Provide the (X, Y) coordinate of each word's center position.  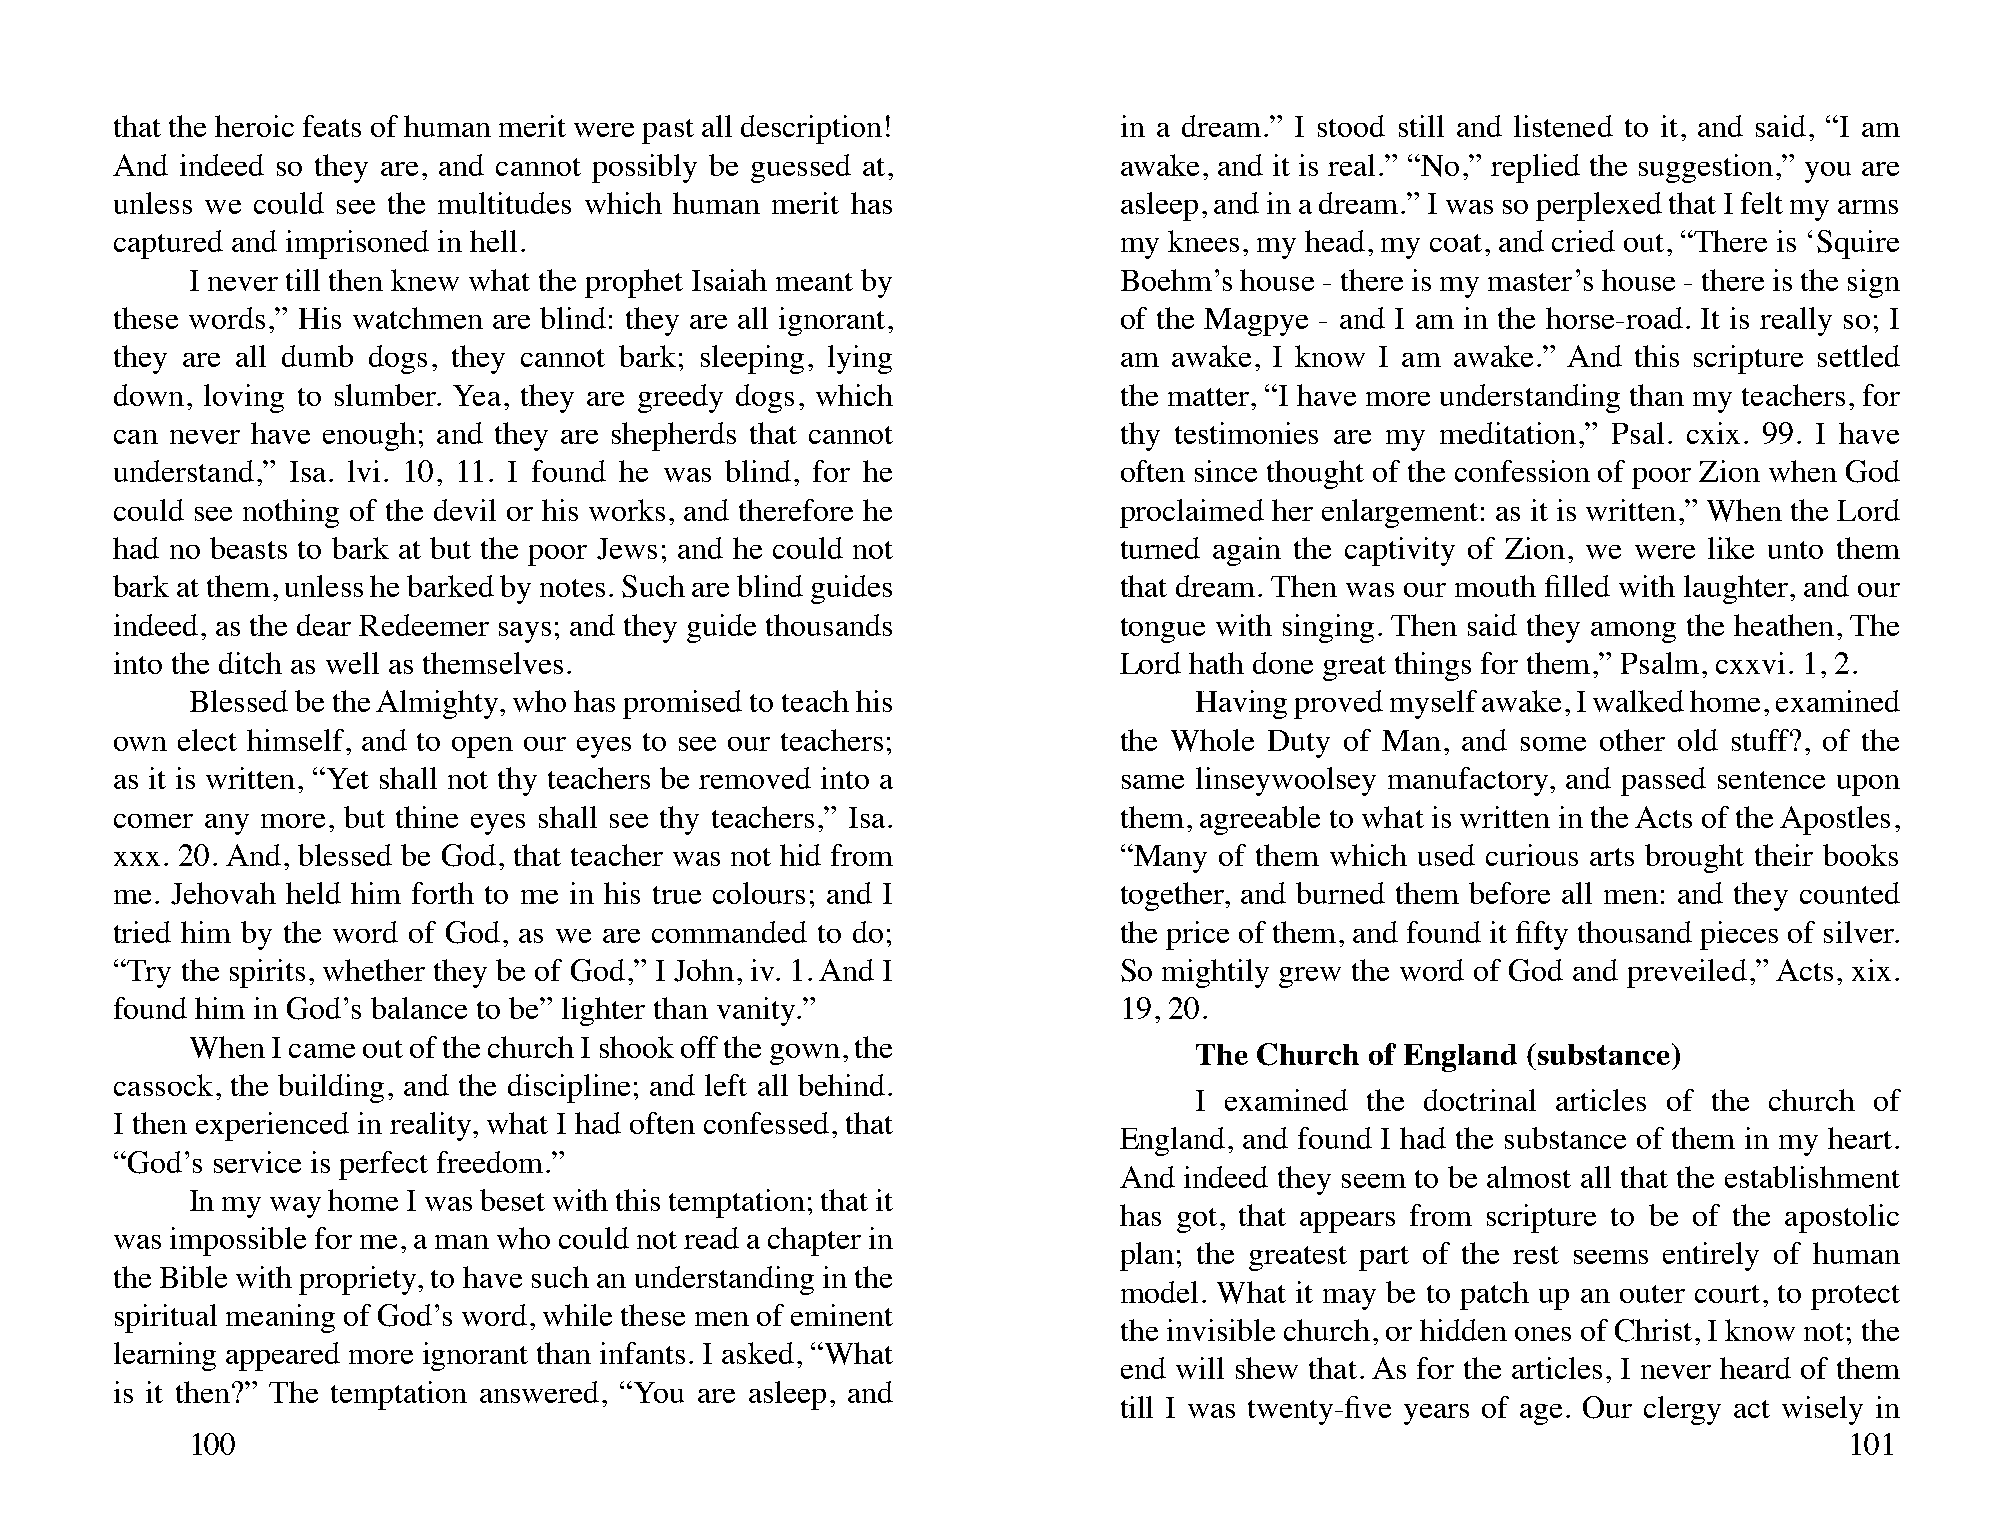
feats (332, 126)
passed (1663, 781)
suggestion (1706, 168)
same (1153, 782)
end (1143, 1368)
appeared (283, 1356)
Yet (348, 778)
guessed (801, 168)
